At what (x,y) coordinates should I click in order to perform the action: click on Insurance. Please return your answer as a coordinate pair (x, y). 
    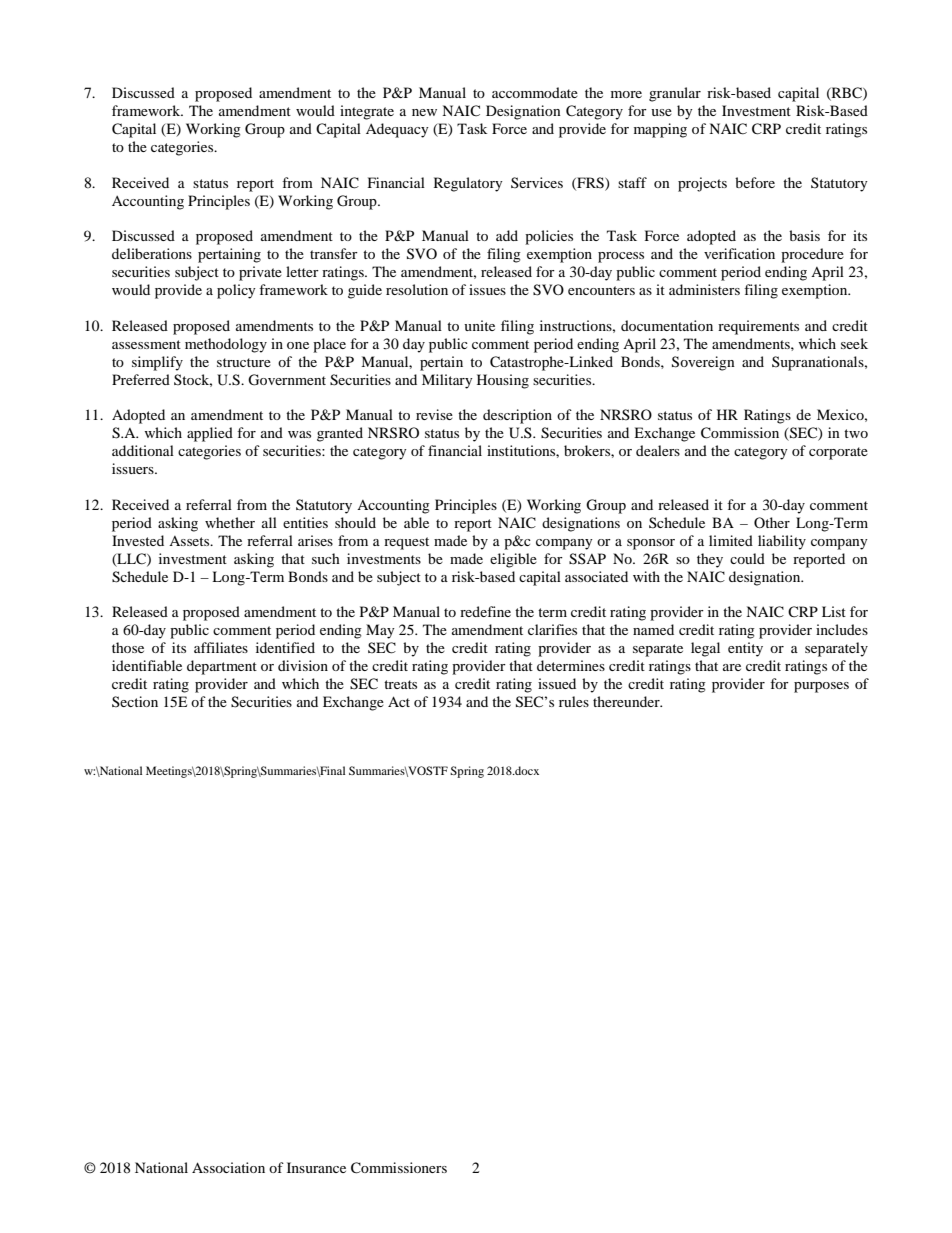
    Looking at the image, I should click on (316, 1167).
